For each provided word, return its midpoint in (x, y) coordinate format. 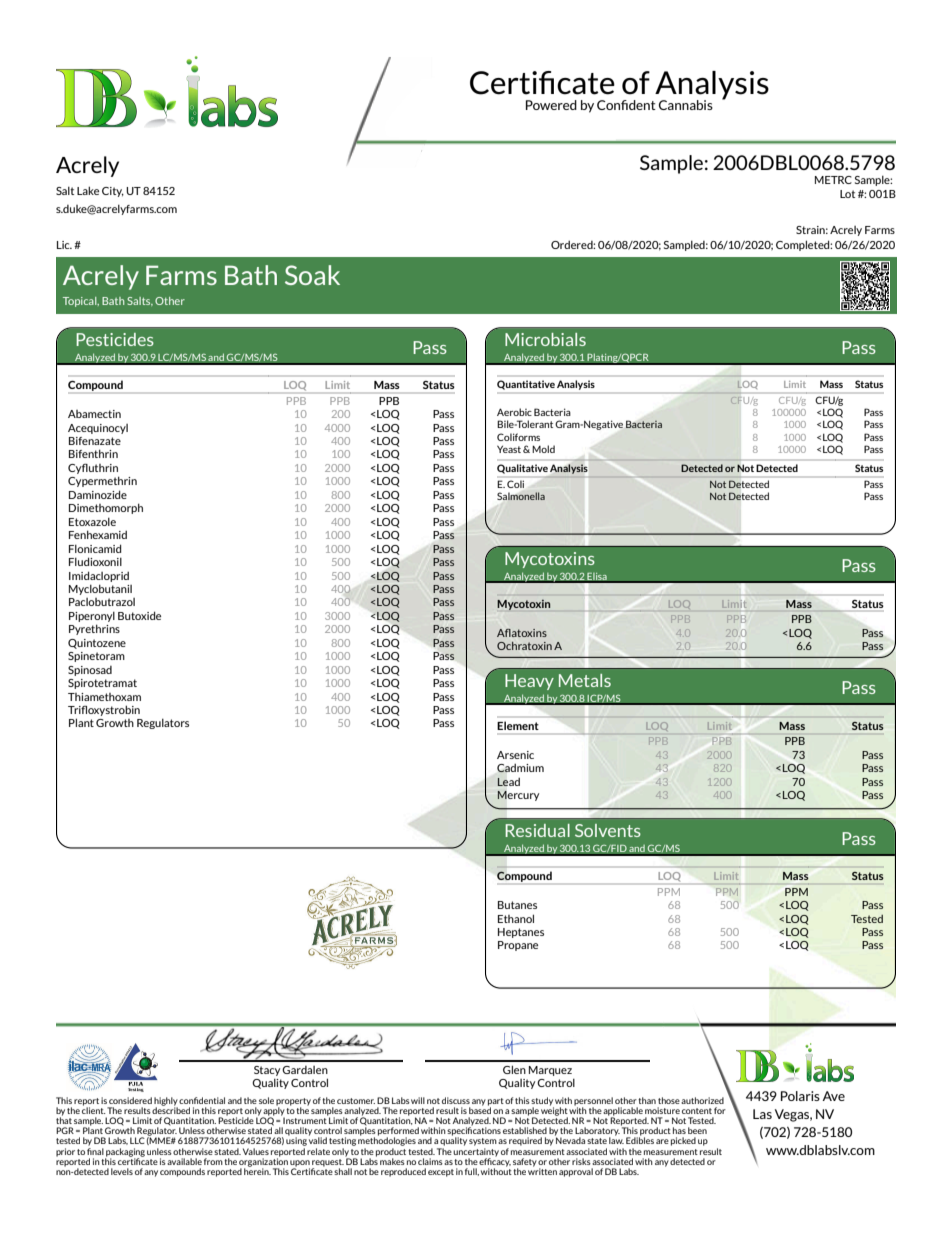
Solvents (608, 830)
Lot (847, 194)
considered (130, 1100)
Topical (81, 302)
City (113, 192)
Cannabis (686, 105)
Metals (585, 680)
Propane (518, 946)
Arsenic (515, 755)
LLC (137, 1140)
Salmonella (521, 496)
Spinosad (90, 671)
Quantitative (526, 385)
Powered (551, 105)
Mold (543, 449)
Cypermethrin (102, 481)
